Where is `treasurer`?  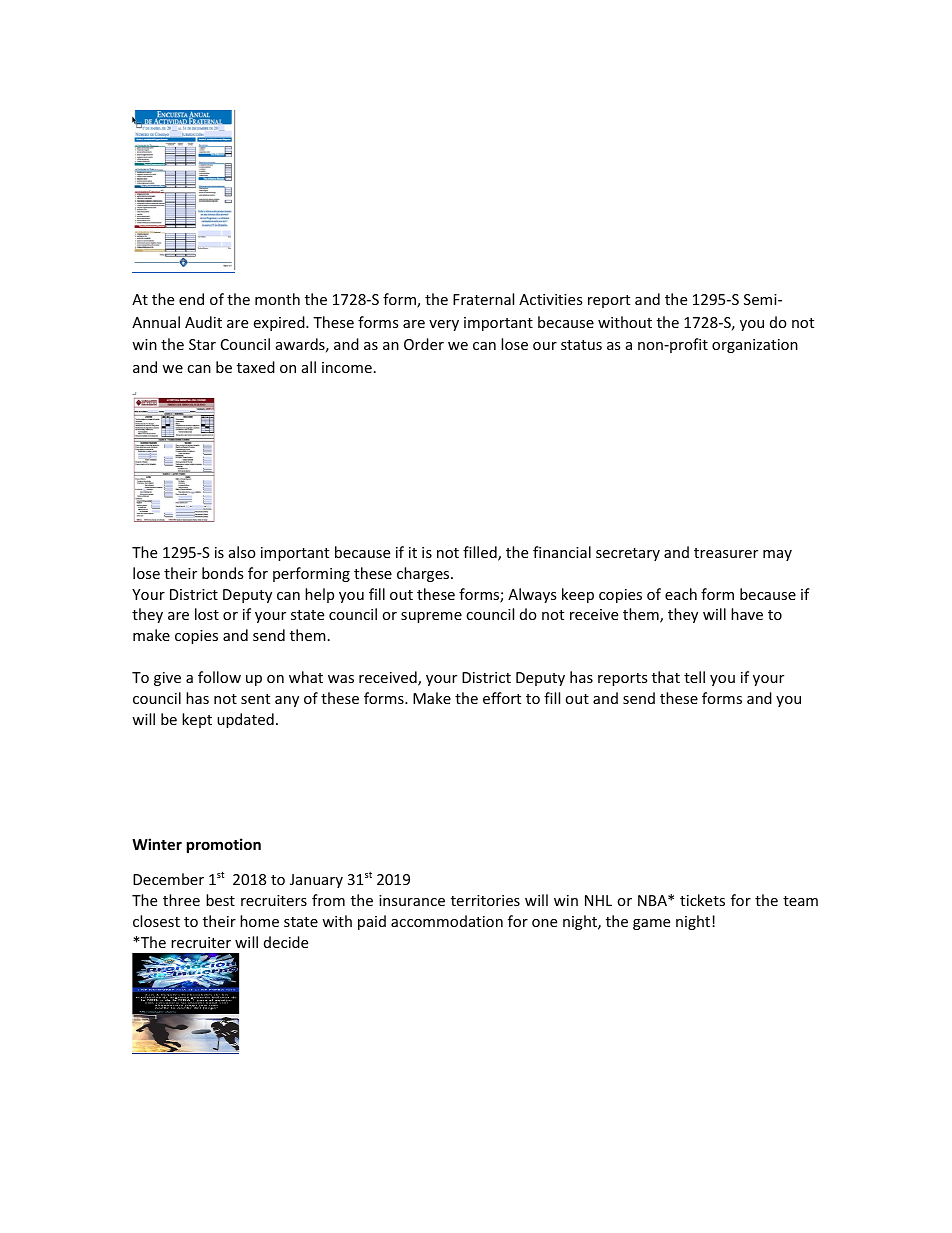 treasurer is located at coordinates (726, 553).
